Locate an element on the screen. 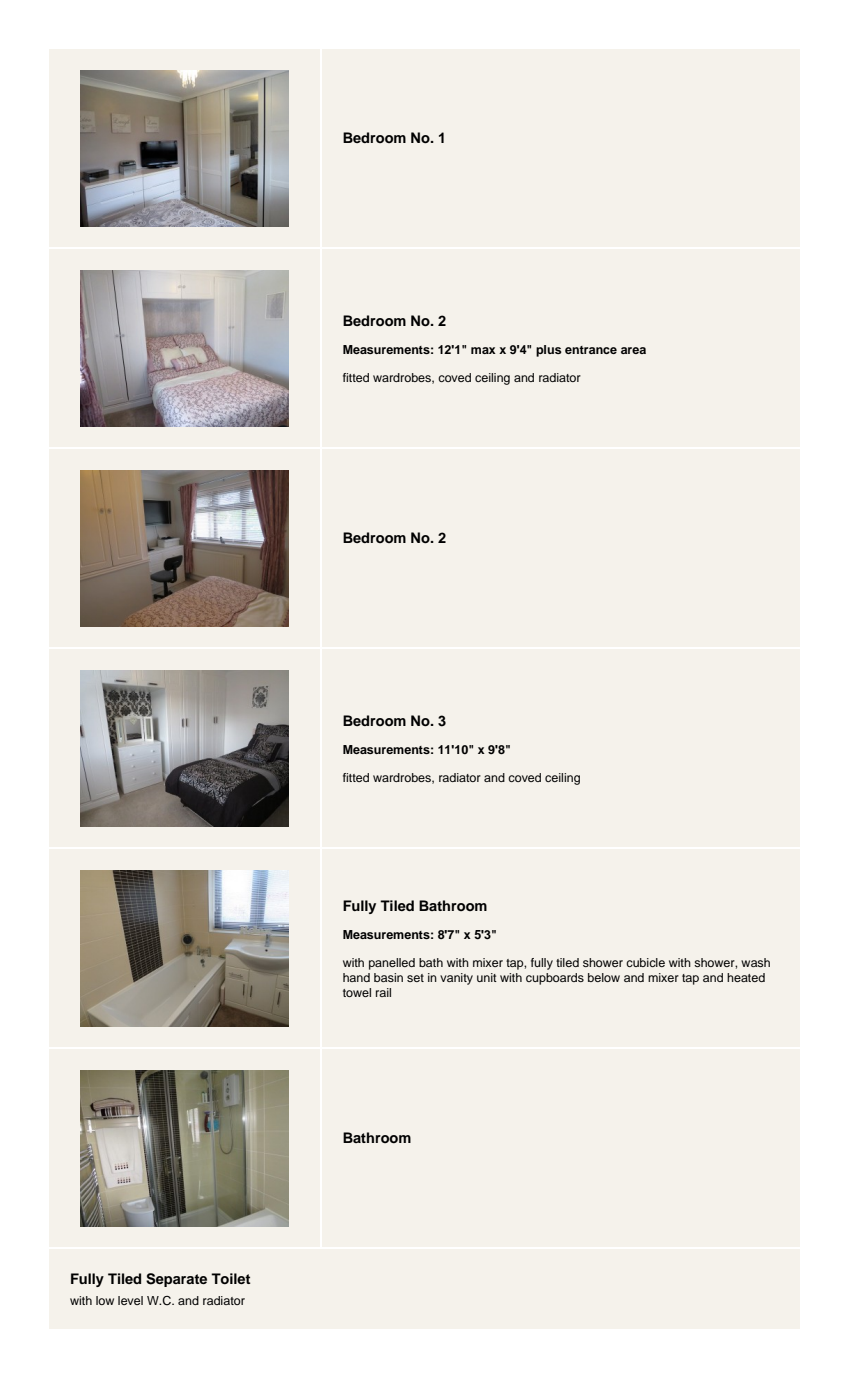 The image size is (849, 1400). entrance is located at coordinates (591, 350).
